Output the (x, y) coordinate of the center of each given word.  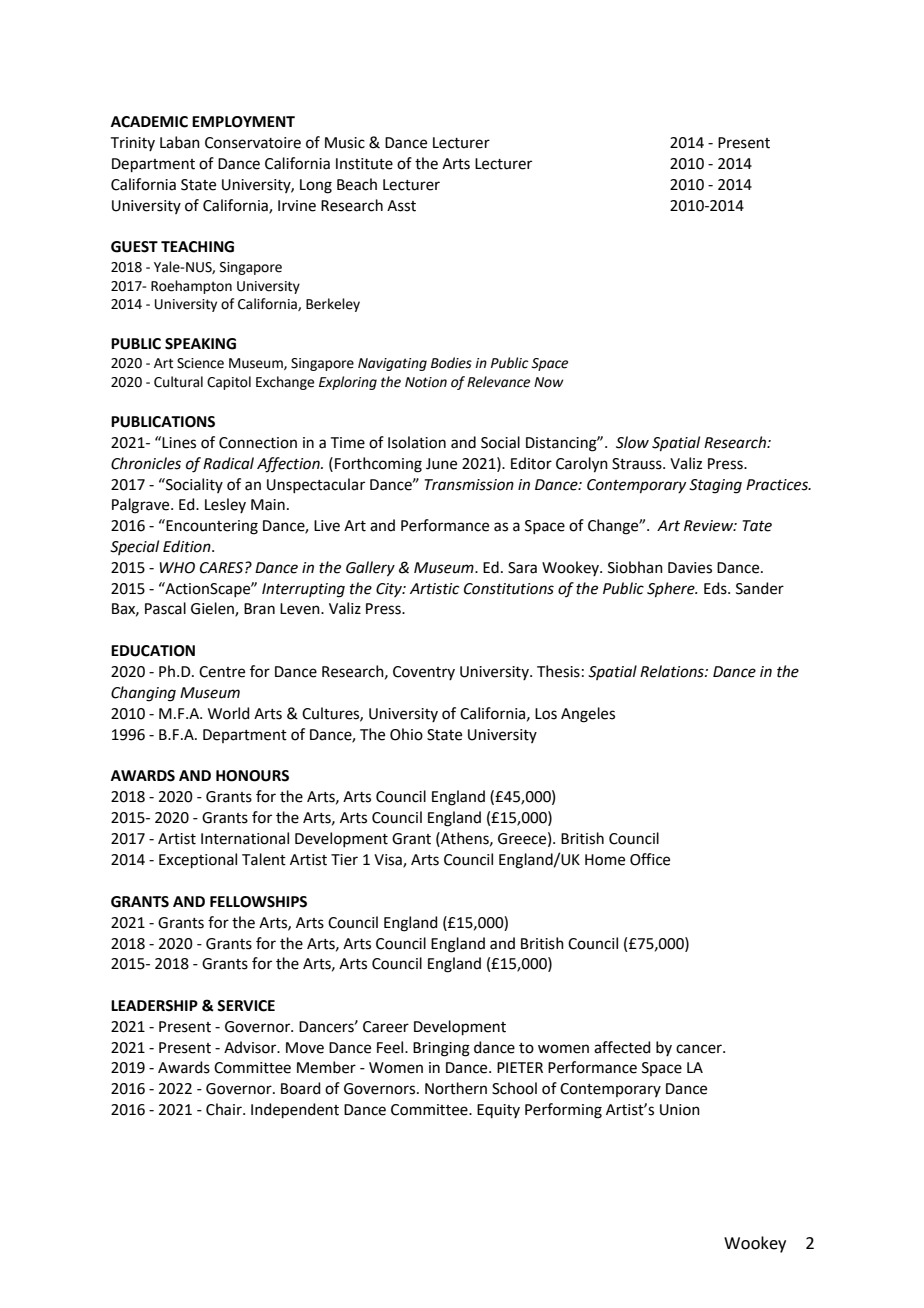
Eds (716, 588)
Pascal (165, 608)
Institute (364, 164)
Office (650, 859)
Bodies (451, 363)
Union (680, 1110)
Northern (456, 1088)
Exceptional (198, 860)
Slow (632, 442)
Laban (180, 142)
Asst (401, 206)
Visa (389, 861)
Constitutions (509, 589)
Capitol (229, 383)
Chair (225, 1109)
